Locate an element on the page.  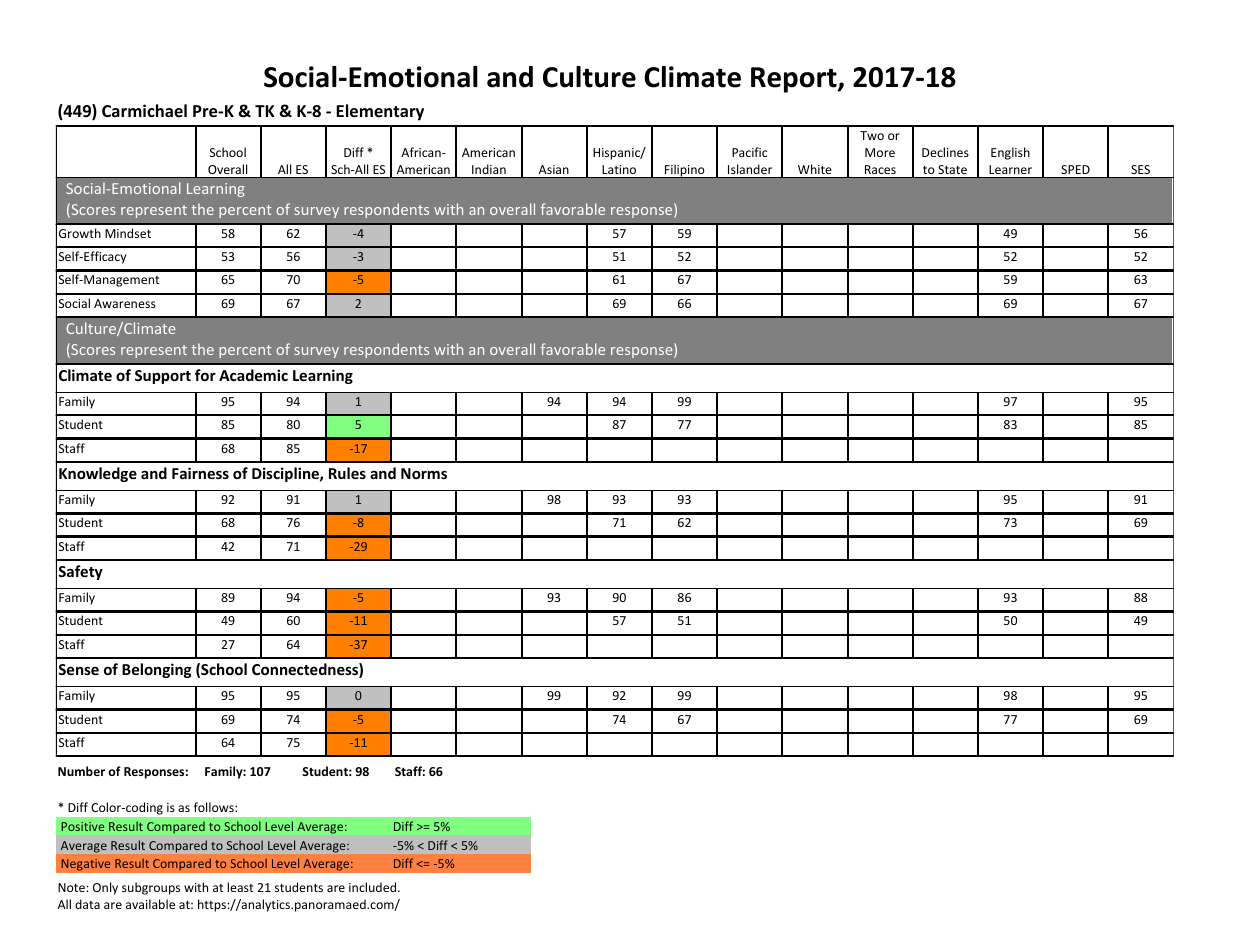
included is located at coordinates (374, 887).
